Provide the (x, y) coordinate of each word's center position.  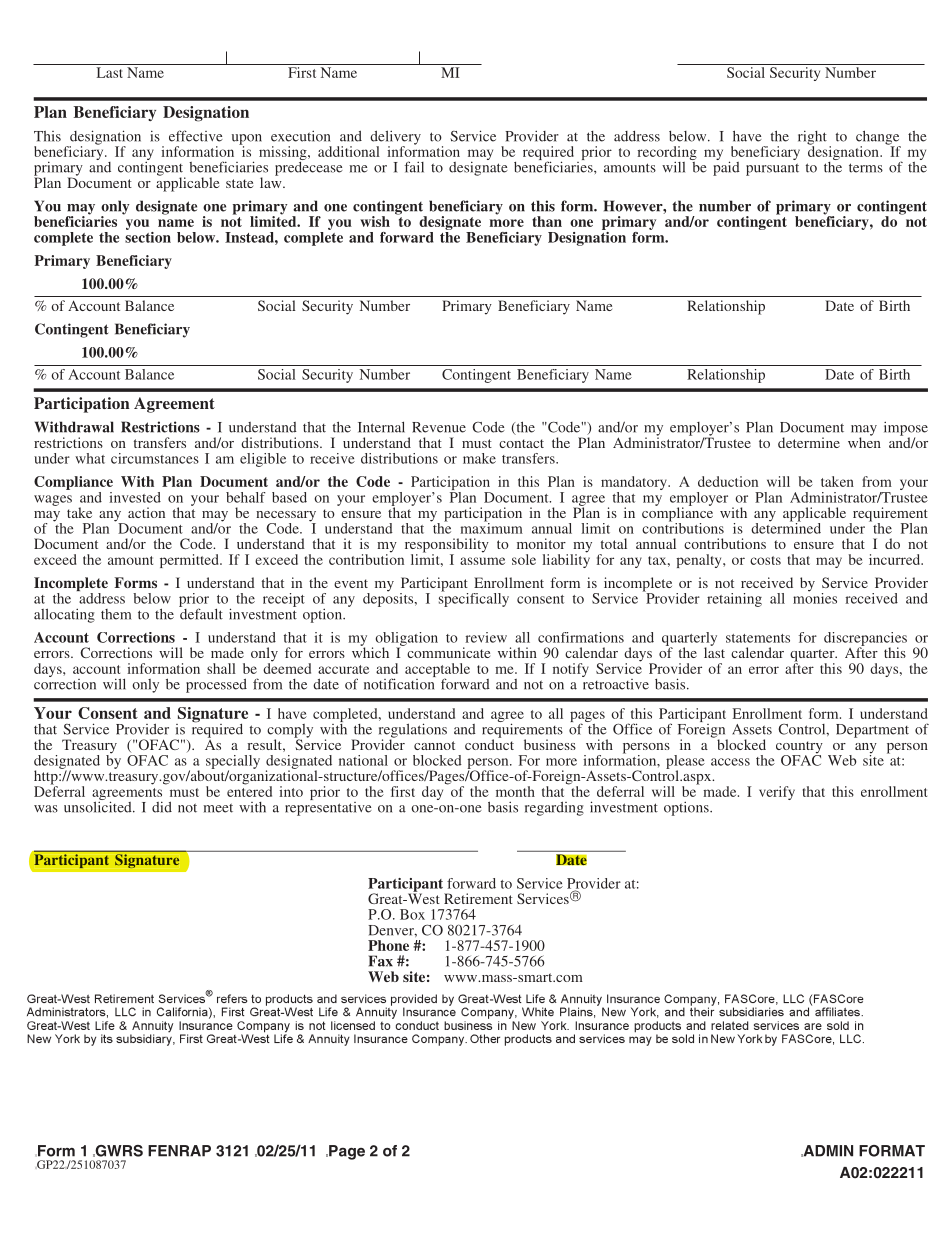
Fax (381, 961)
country (799, 748)
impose (906, 429)
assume (482, 561)
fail (414, 167)
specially (233, 763)
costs (765, 560)
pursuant (772, 169)
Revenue (439, 427)
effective (196, 136)
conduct (489, 743)
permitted (190, 561)
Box (412, 914)
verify (777, 793)
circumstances (155, 458)
